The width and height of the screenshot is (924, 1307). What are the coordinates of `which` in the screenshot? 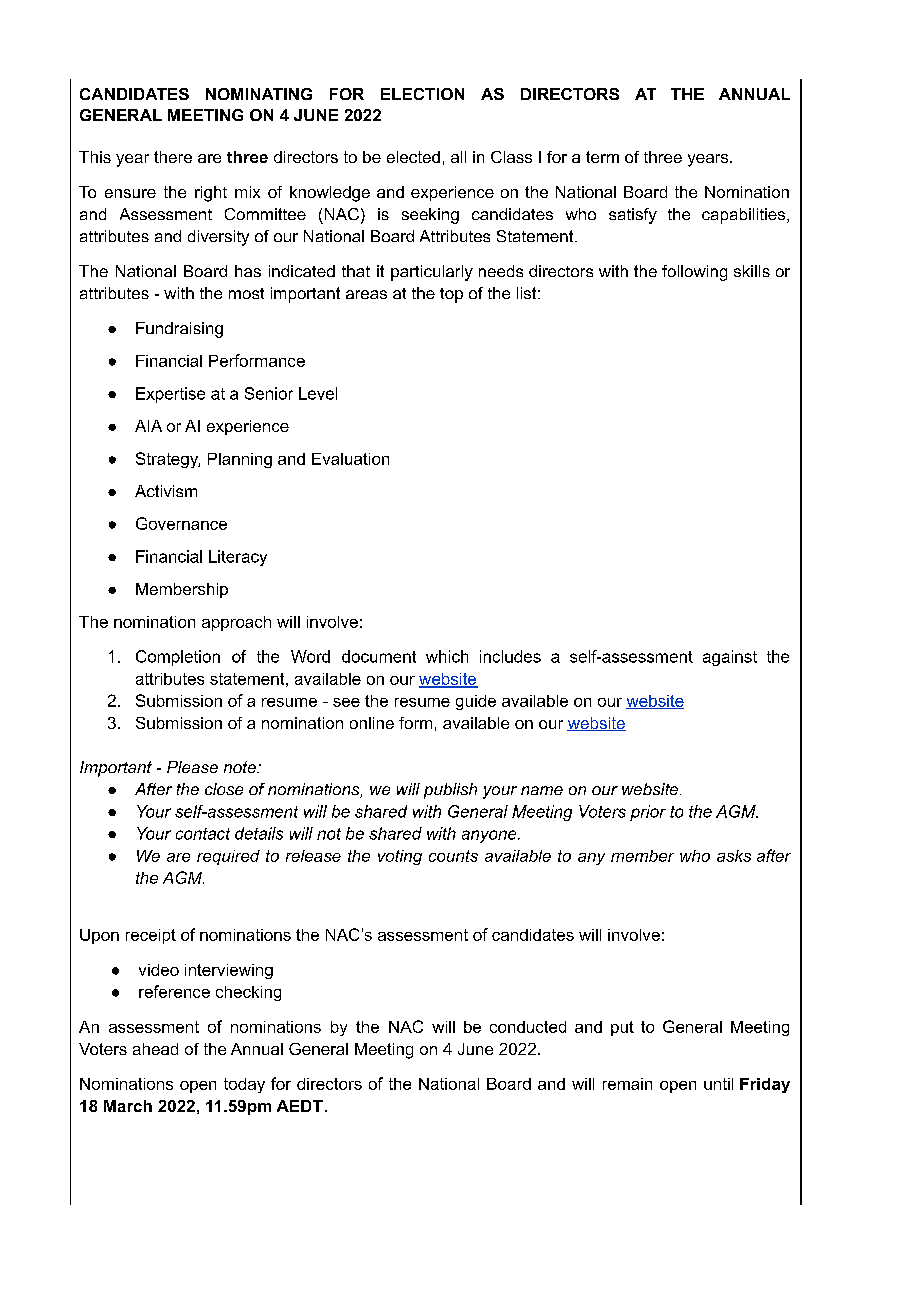 It's located at (447, 656).
